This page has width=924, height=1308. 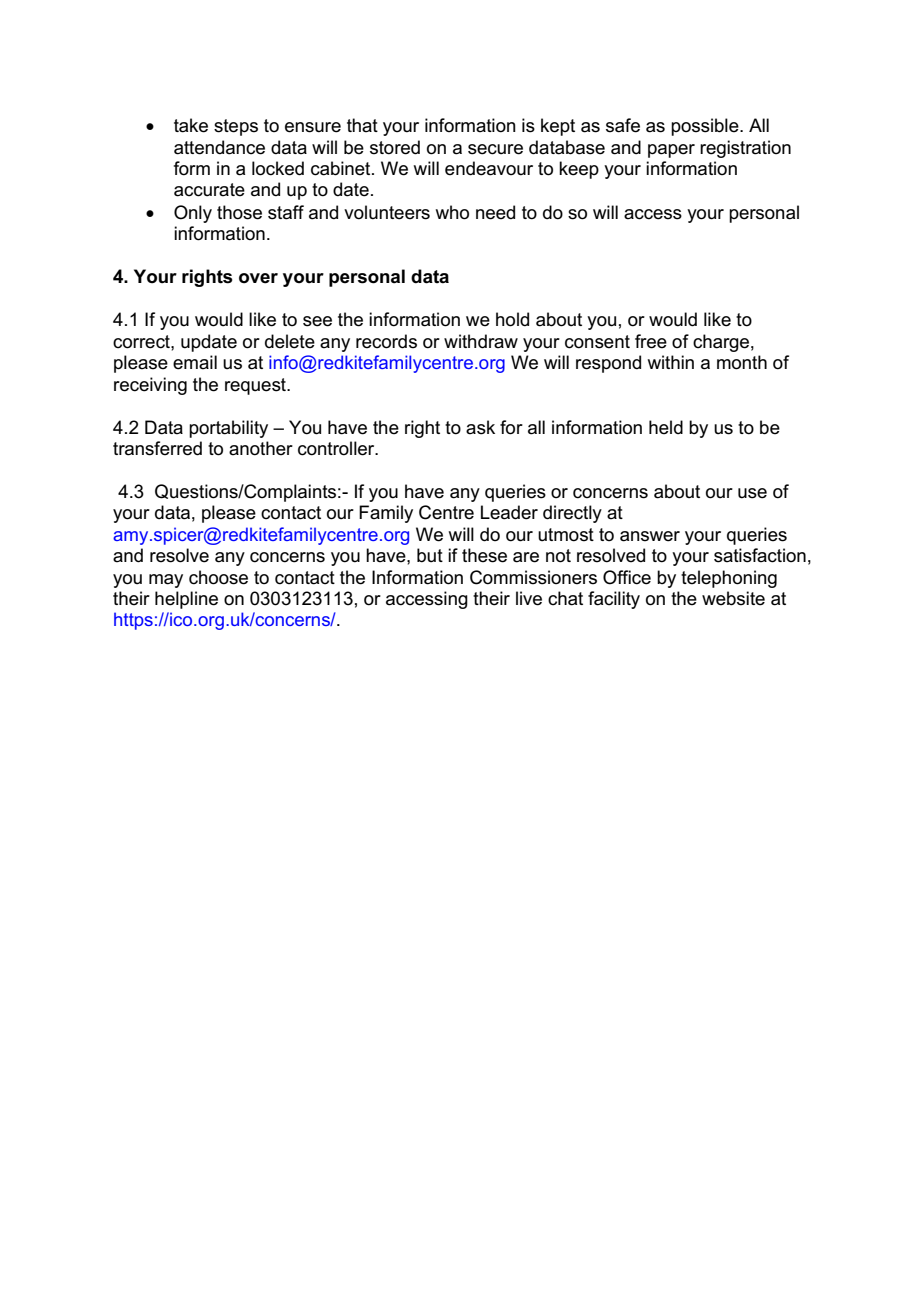 I want to click on Leader, so click(x=509, y=512).
